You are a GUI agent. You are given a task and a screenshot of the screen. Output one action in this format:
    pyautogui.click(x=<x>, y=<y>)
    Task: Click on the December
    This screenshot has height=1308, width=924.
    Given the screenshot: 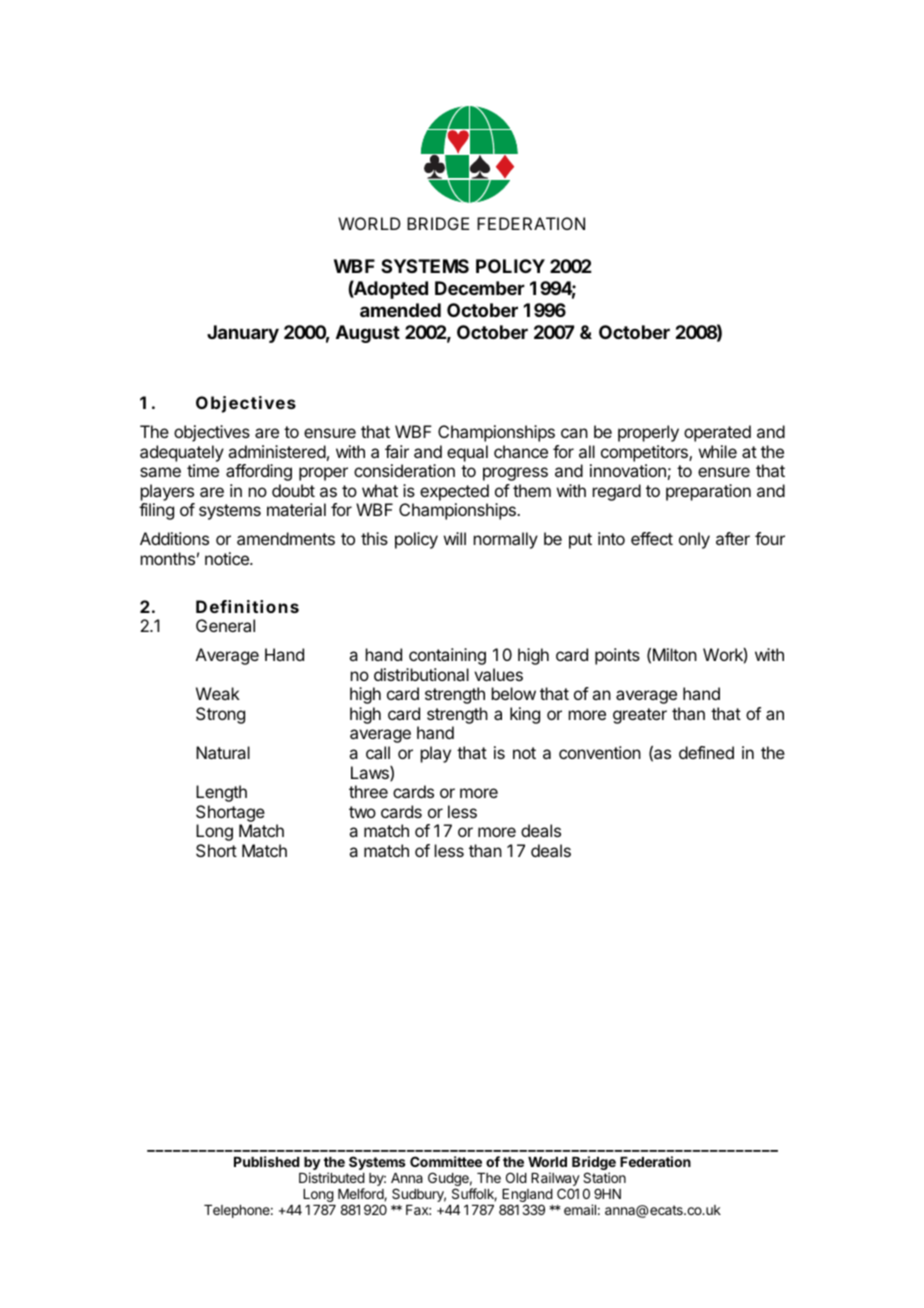 What is the action you would take?
    pyautogui.click(x=480, y=288)
